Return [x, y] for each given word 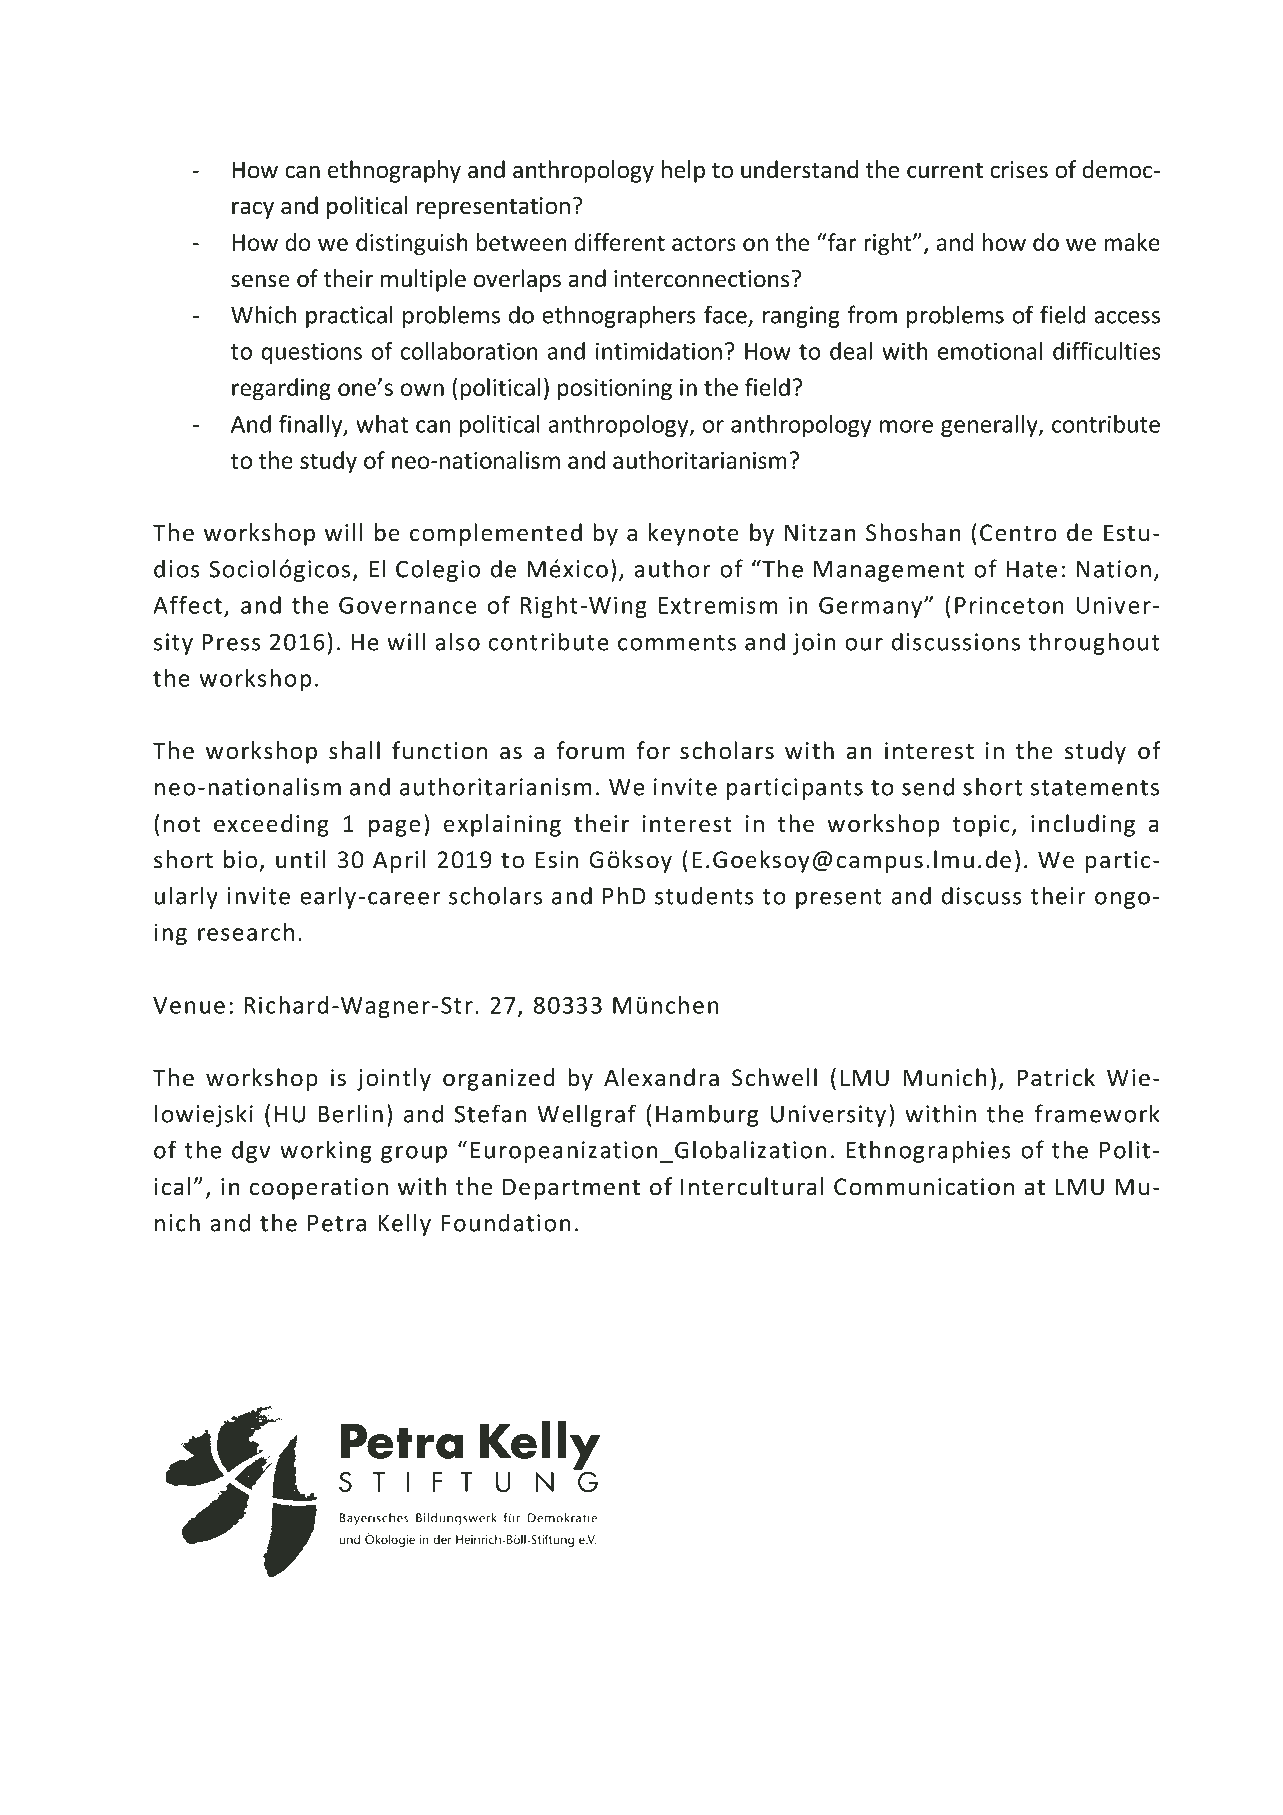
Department [571, 1189]
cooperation [319, 1189]
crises [1019, 170]
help [683, 171]
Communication [924, 1187]
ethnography [394, 171]
